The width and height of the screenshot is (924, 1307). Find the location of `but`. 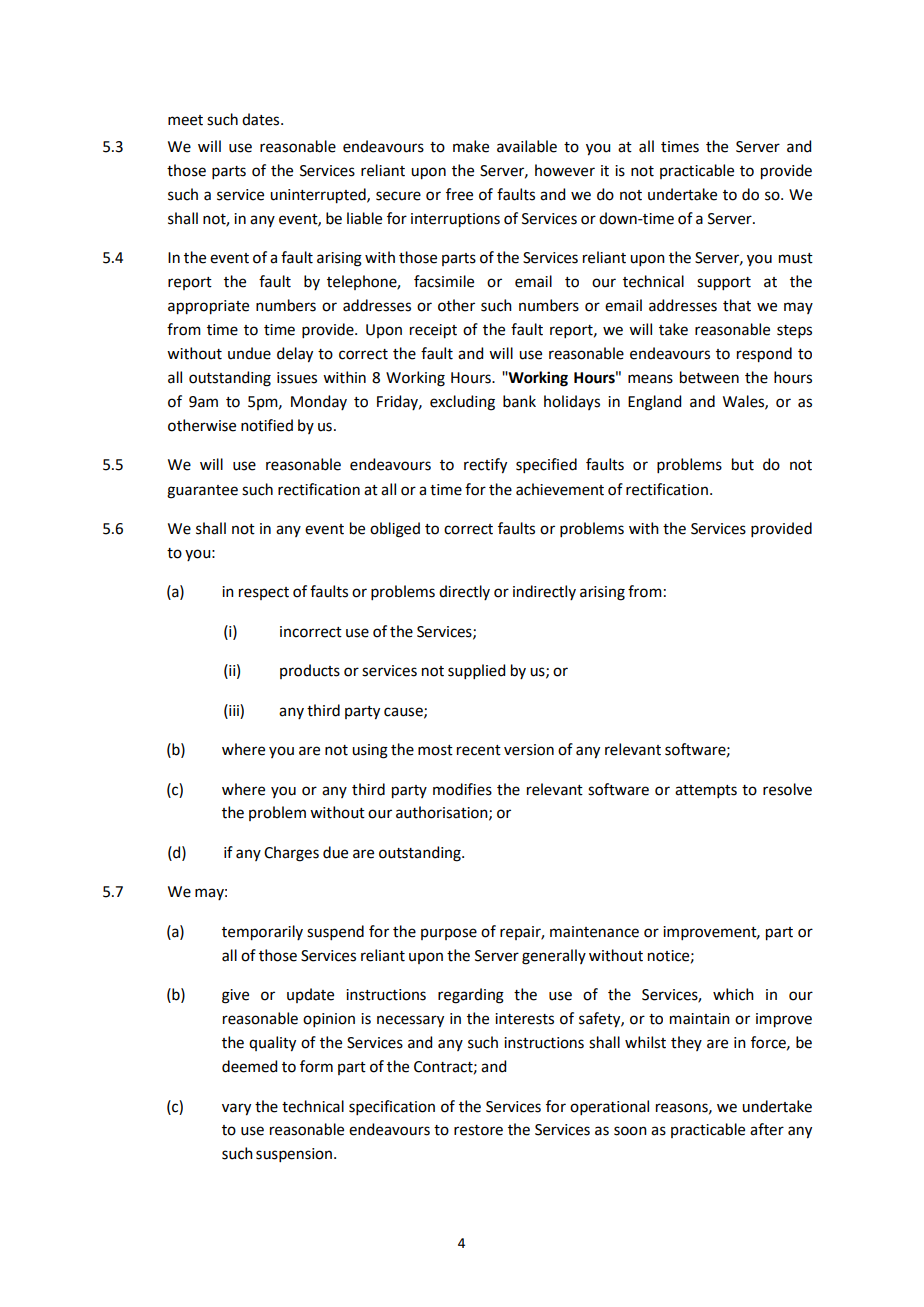

but is located at coordinates (743, 464).
